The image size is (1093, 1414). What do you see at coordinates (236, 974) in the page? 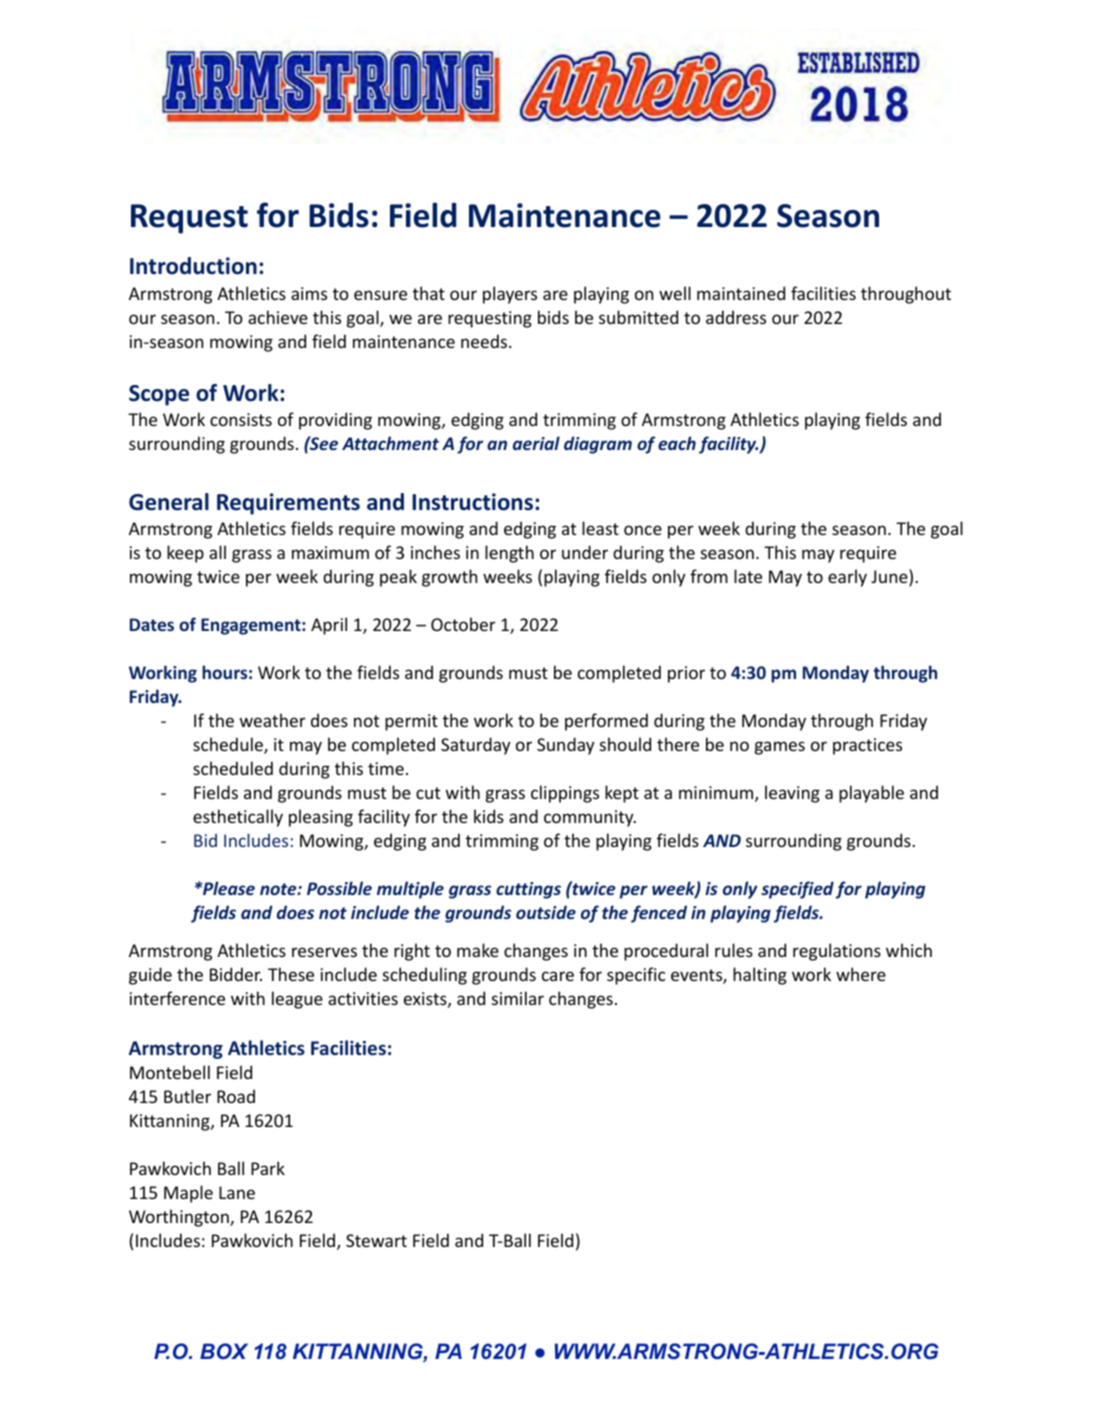
I see `Bidder` at bounding box center [236, 974].
